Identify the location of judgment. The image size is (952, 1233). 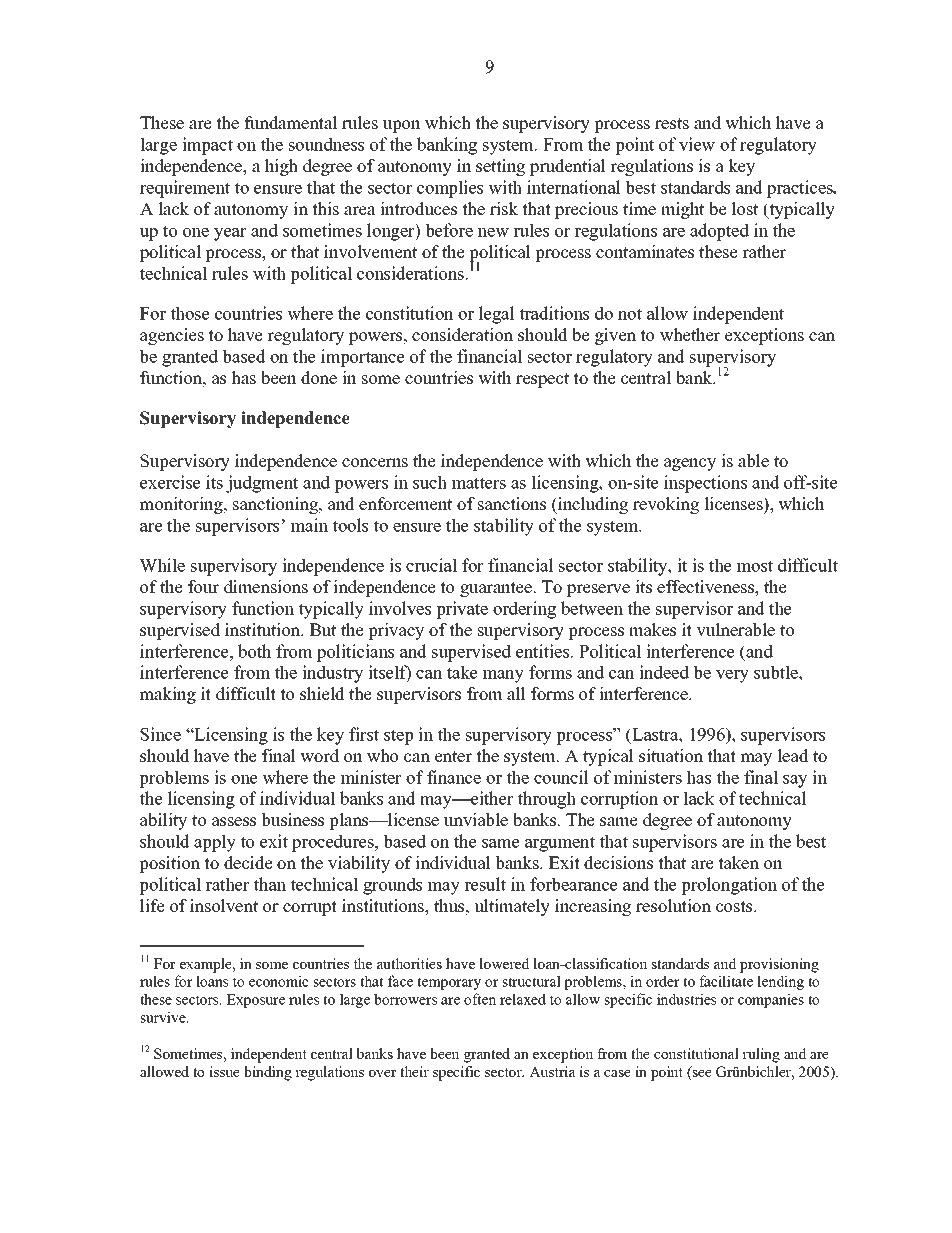
(262, 484).
